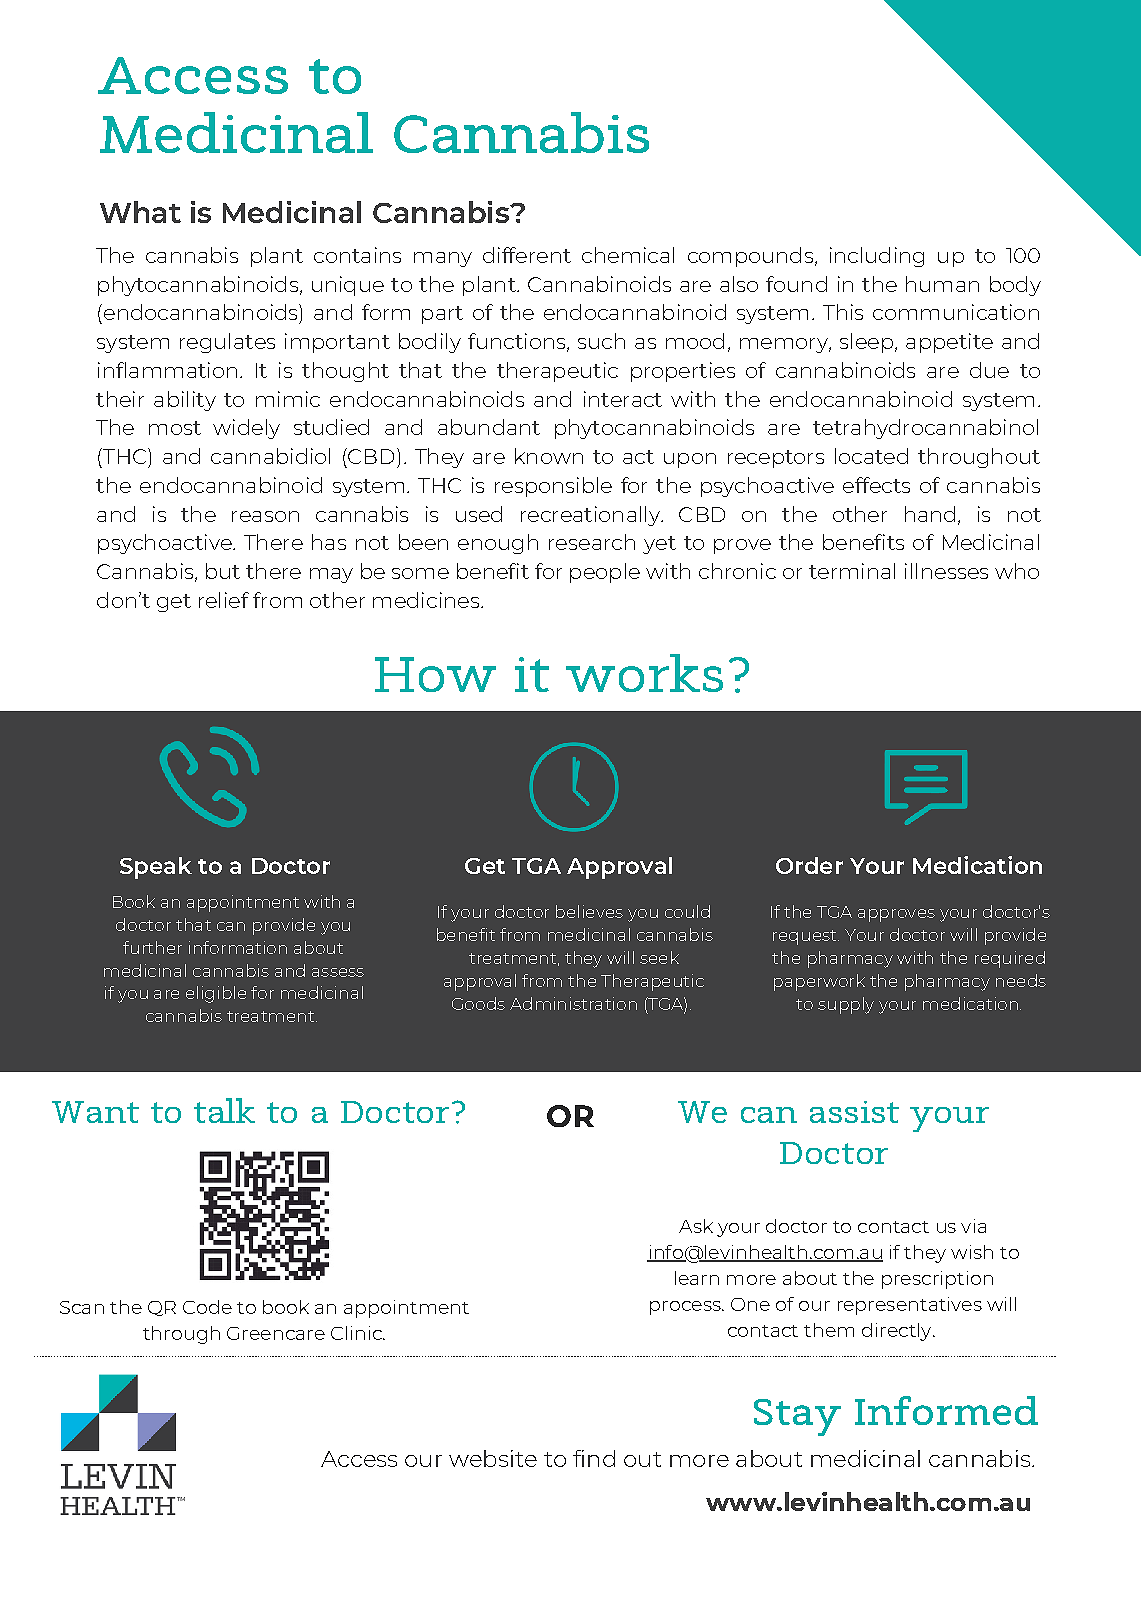 This screenshot has width=1141, height=1615. Describe the element at coordinates (589, 911) in the screenshot. I see `believes` at that location.
